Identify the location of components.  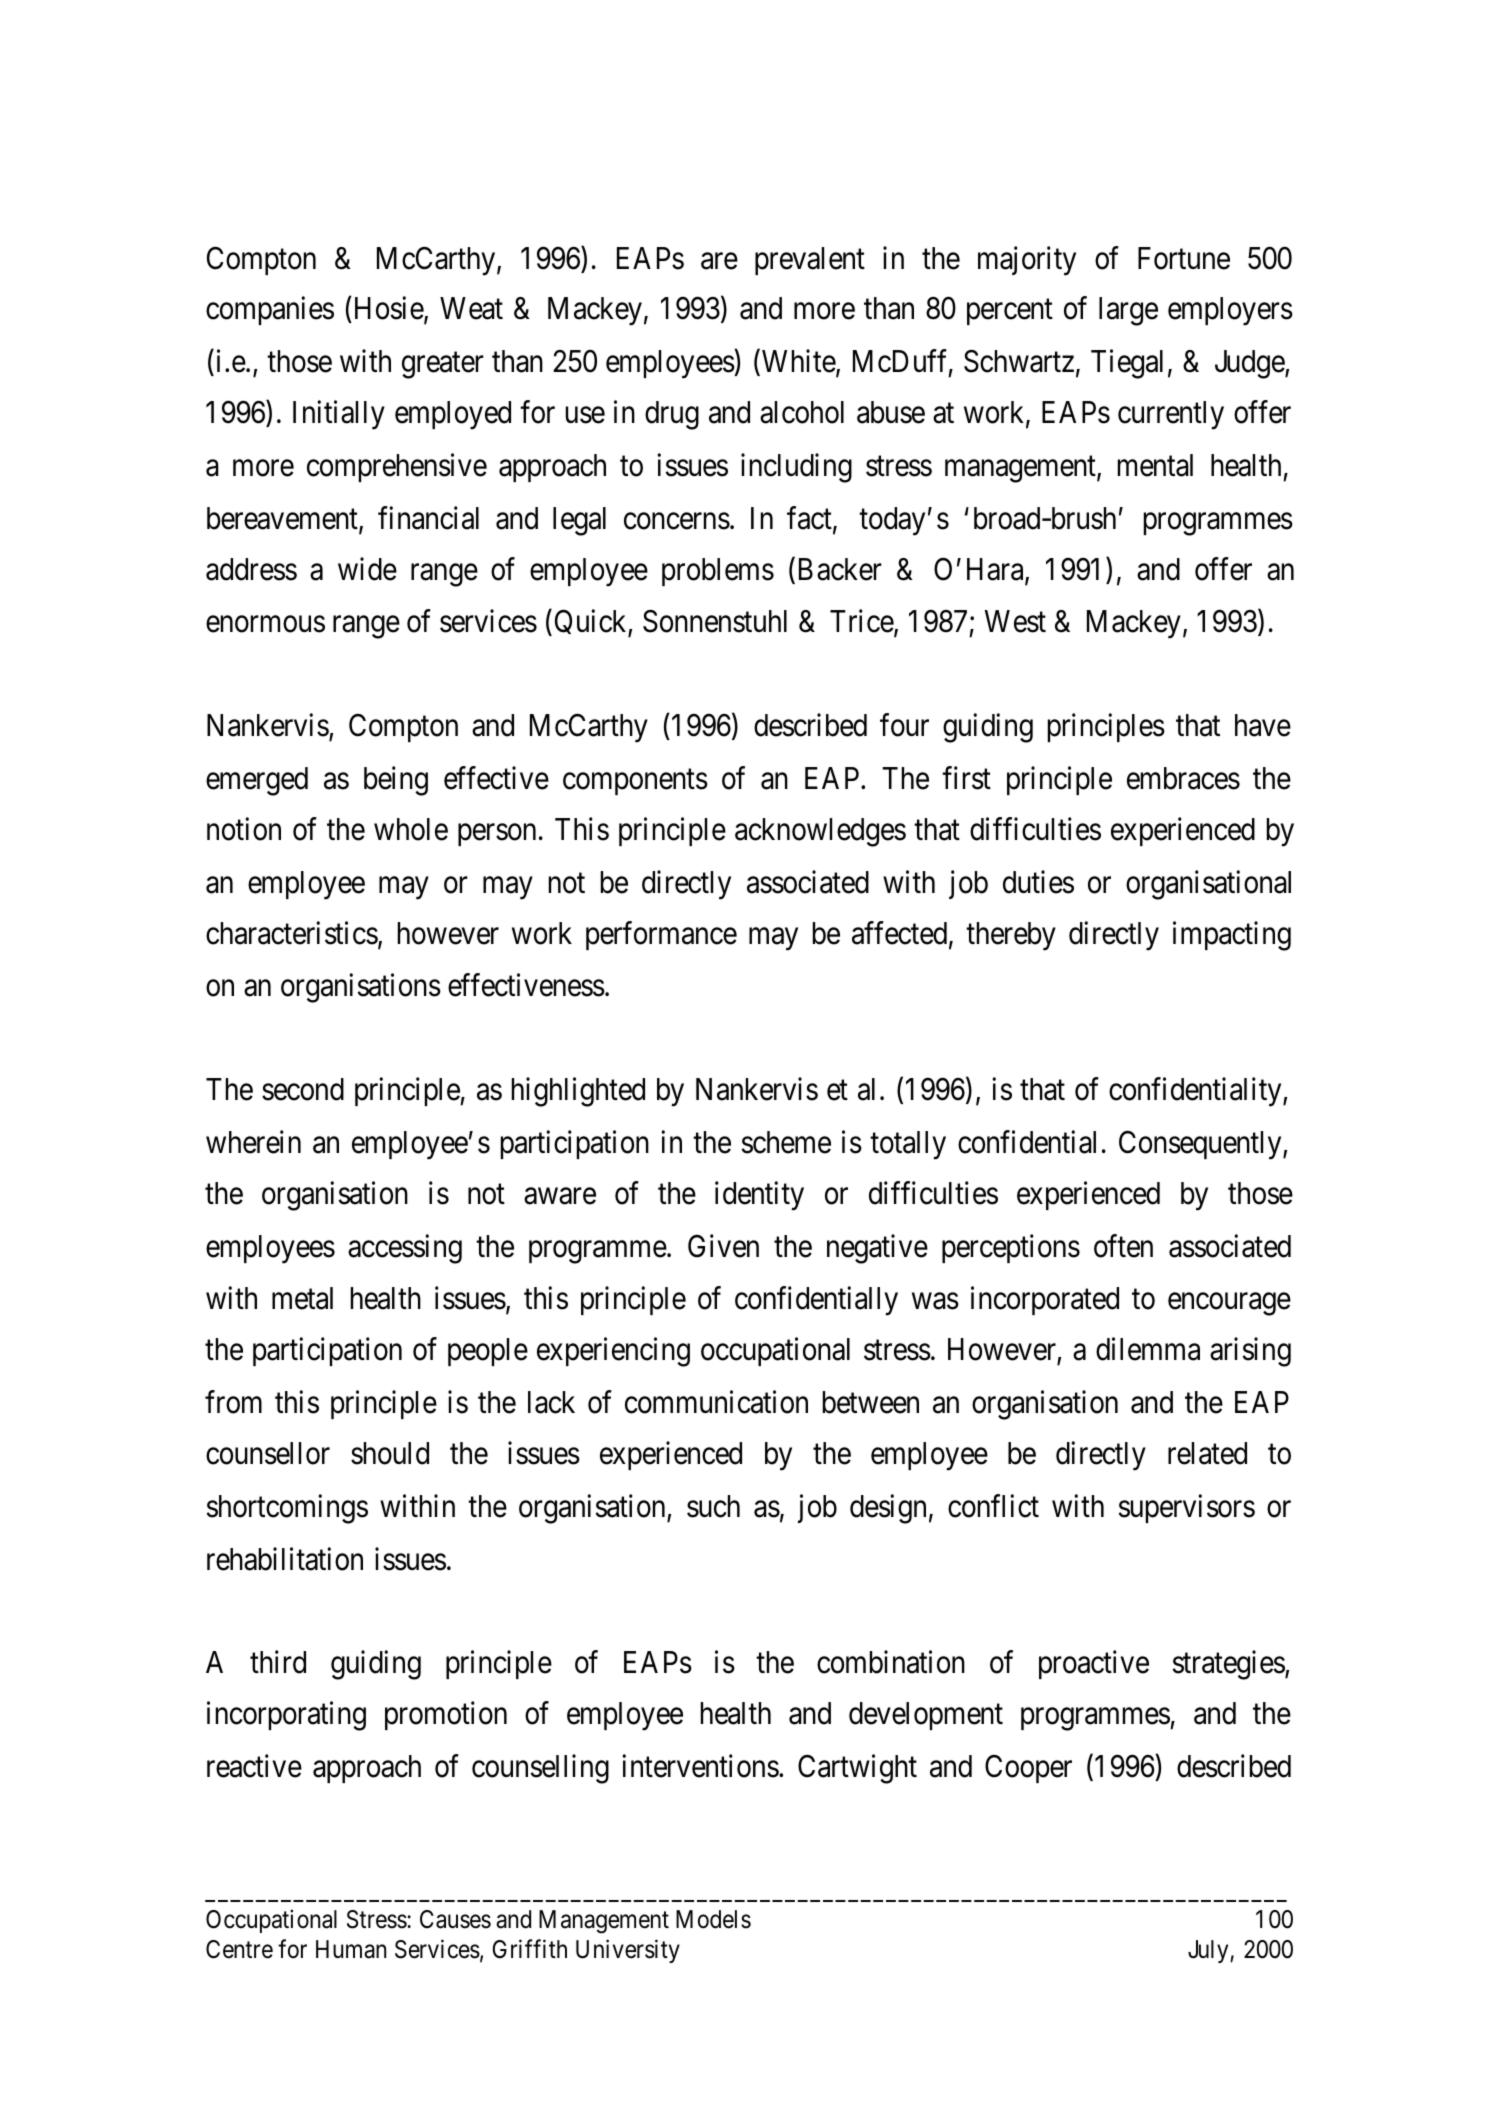
(635, 782).
